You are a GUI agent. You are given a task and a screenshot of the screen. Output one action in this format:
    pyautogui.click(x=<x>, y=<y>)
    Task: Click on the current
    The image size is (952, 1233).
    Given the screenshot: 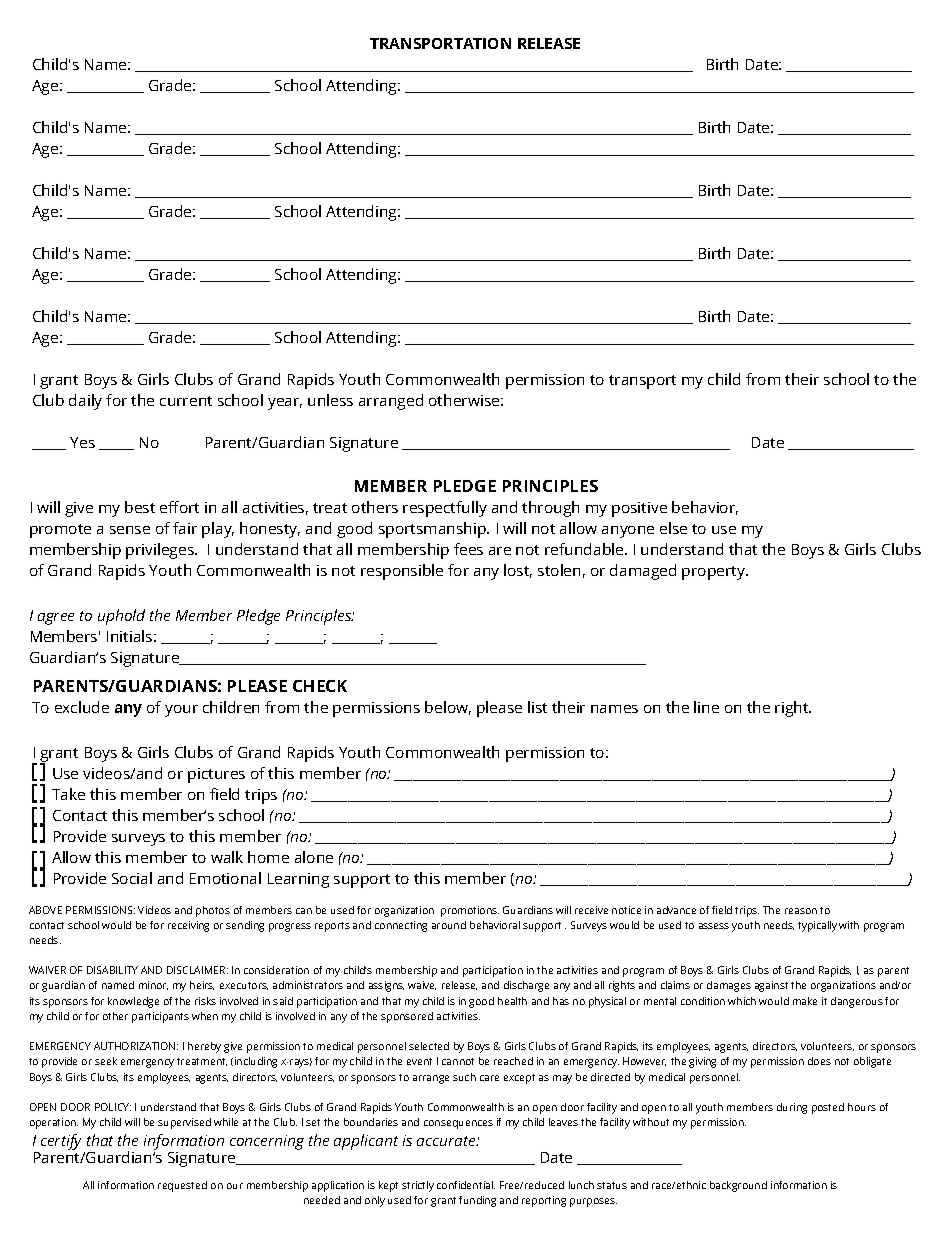 What is the action you would take?
    pyautogui.click(x=186, y=401)
